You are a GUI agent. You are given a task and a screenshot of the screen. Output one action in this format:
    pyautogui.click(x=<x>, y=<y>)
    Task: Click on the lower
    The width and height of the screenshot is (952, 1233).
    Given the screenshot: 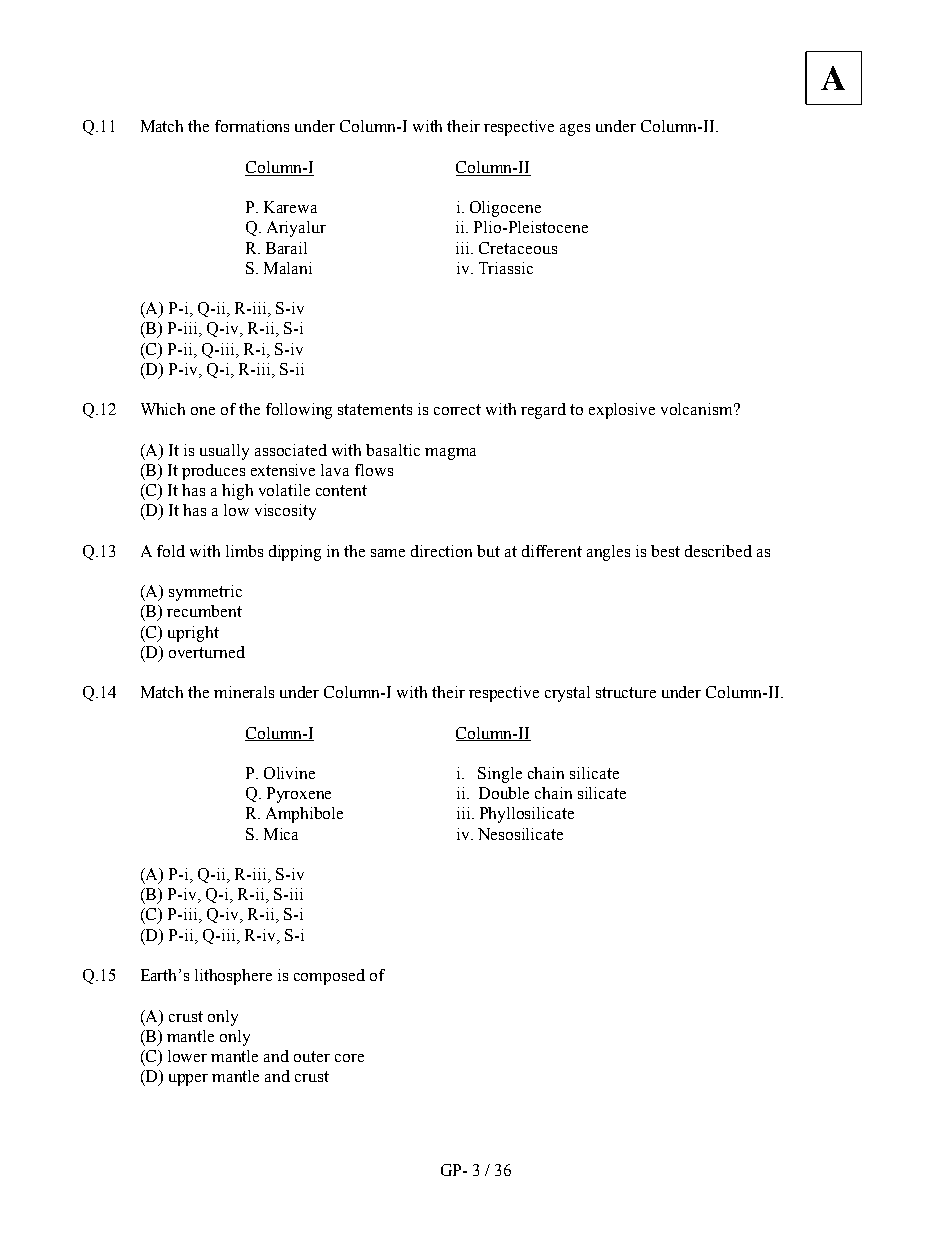 What is the action you would take?
    pyautogui.click(x=187, y=1056)
